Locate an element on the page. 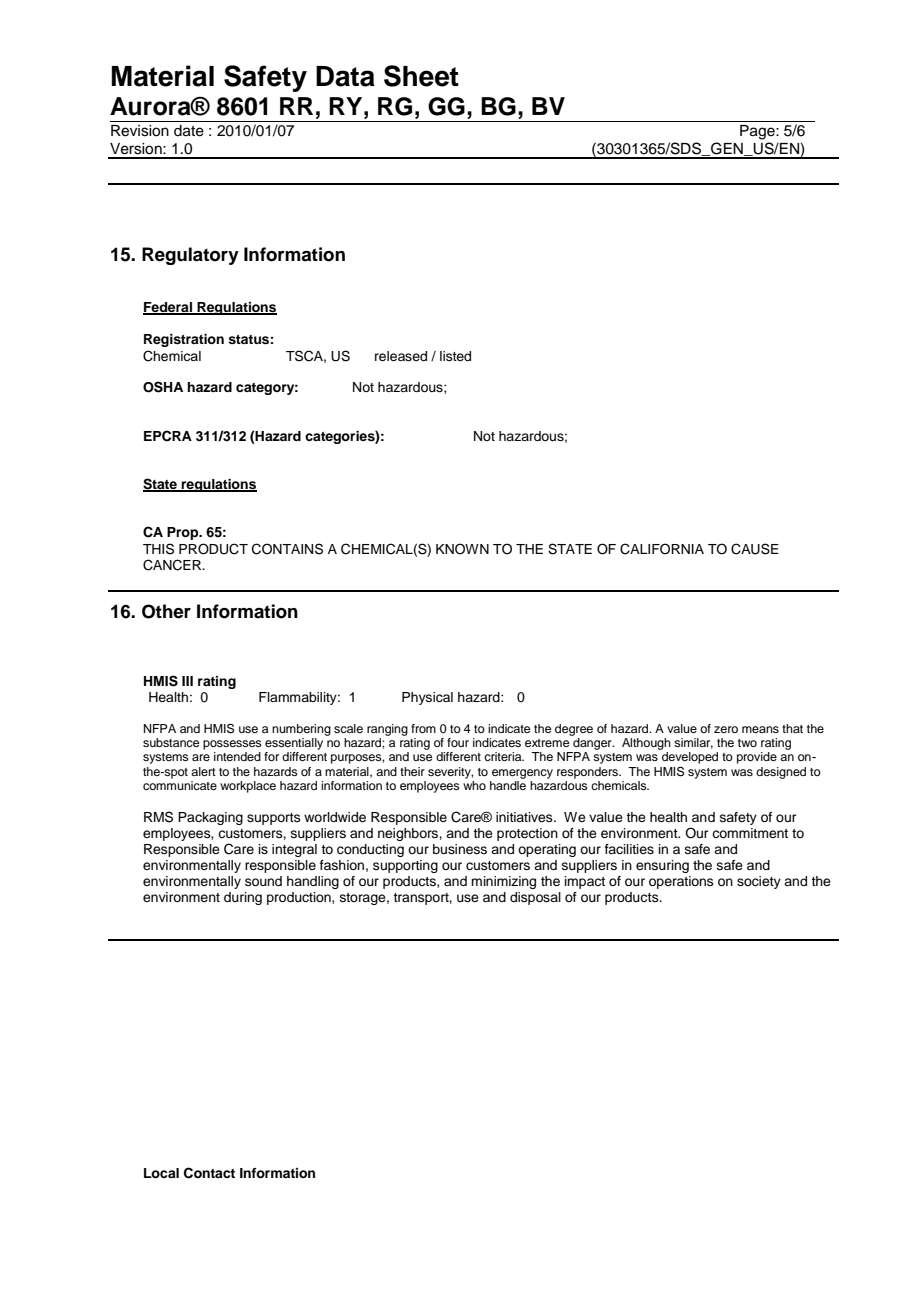 This document has height=1308, width=924. date is located at coordinates (189, 131).
